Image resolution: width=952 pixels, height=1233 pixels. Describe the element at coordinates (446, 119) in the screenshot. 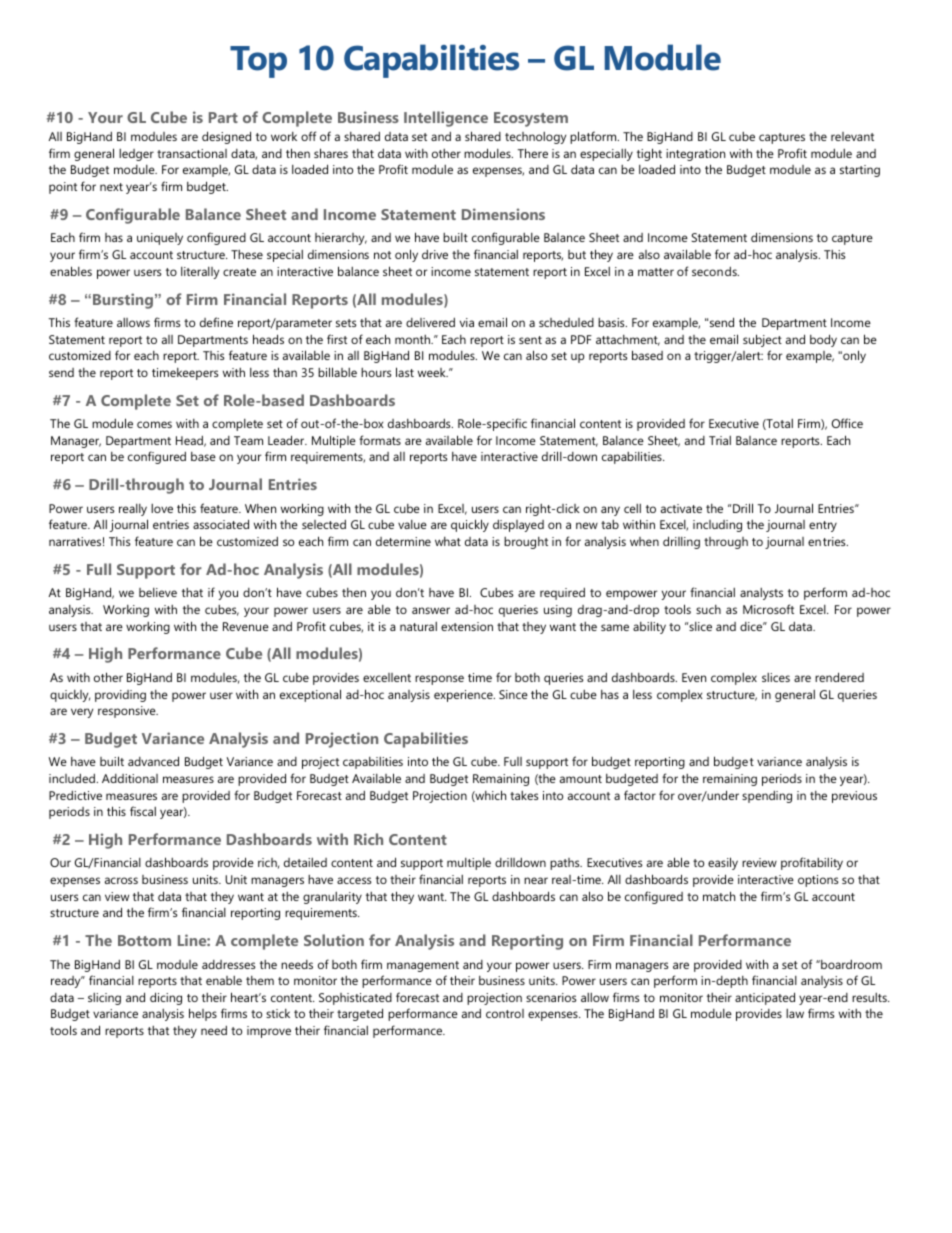

I see `Intelligence` at that location.
